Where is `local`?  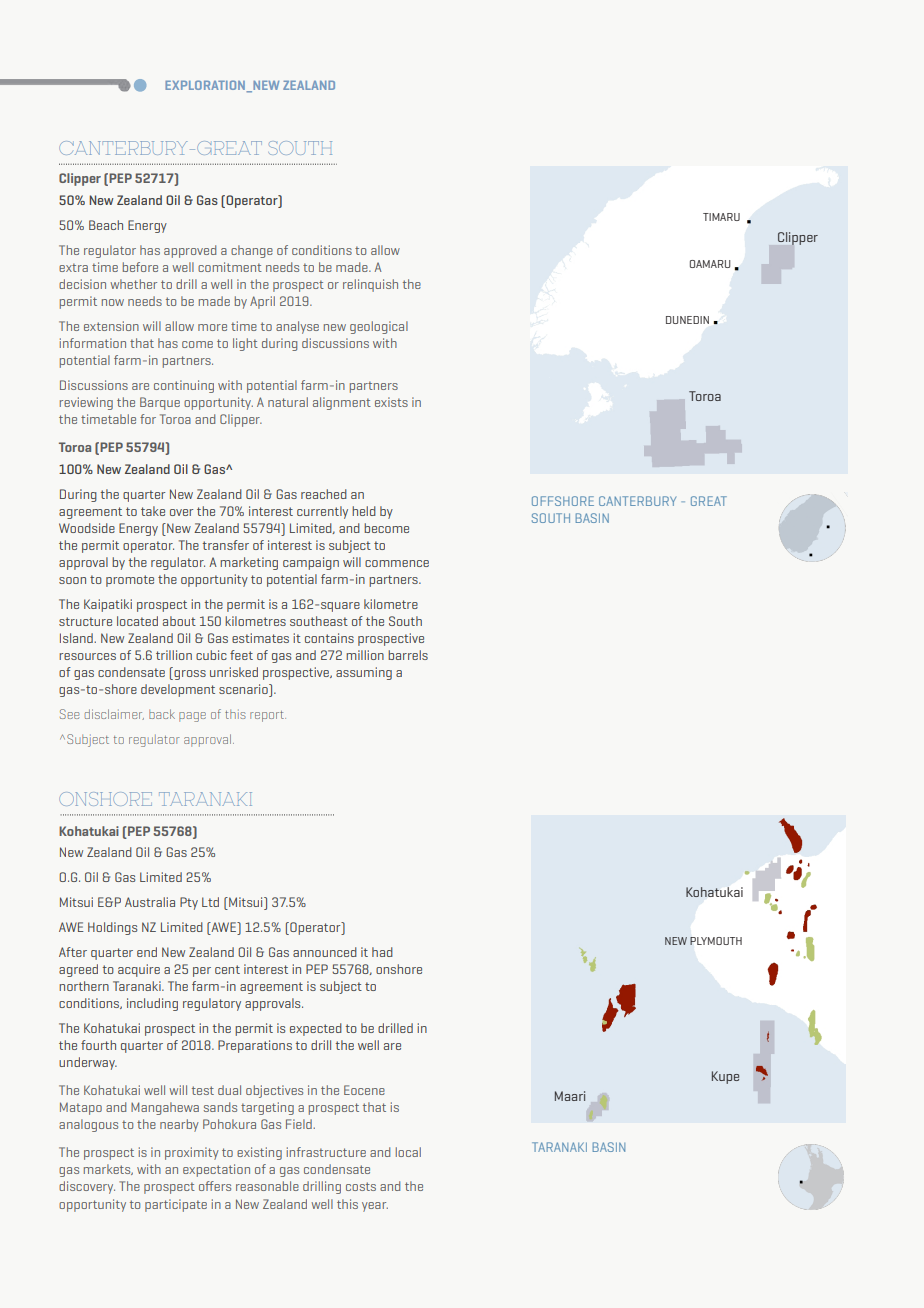 local is located at coordinates (408, 1152).
